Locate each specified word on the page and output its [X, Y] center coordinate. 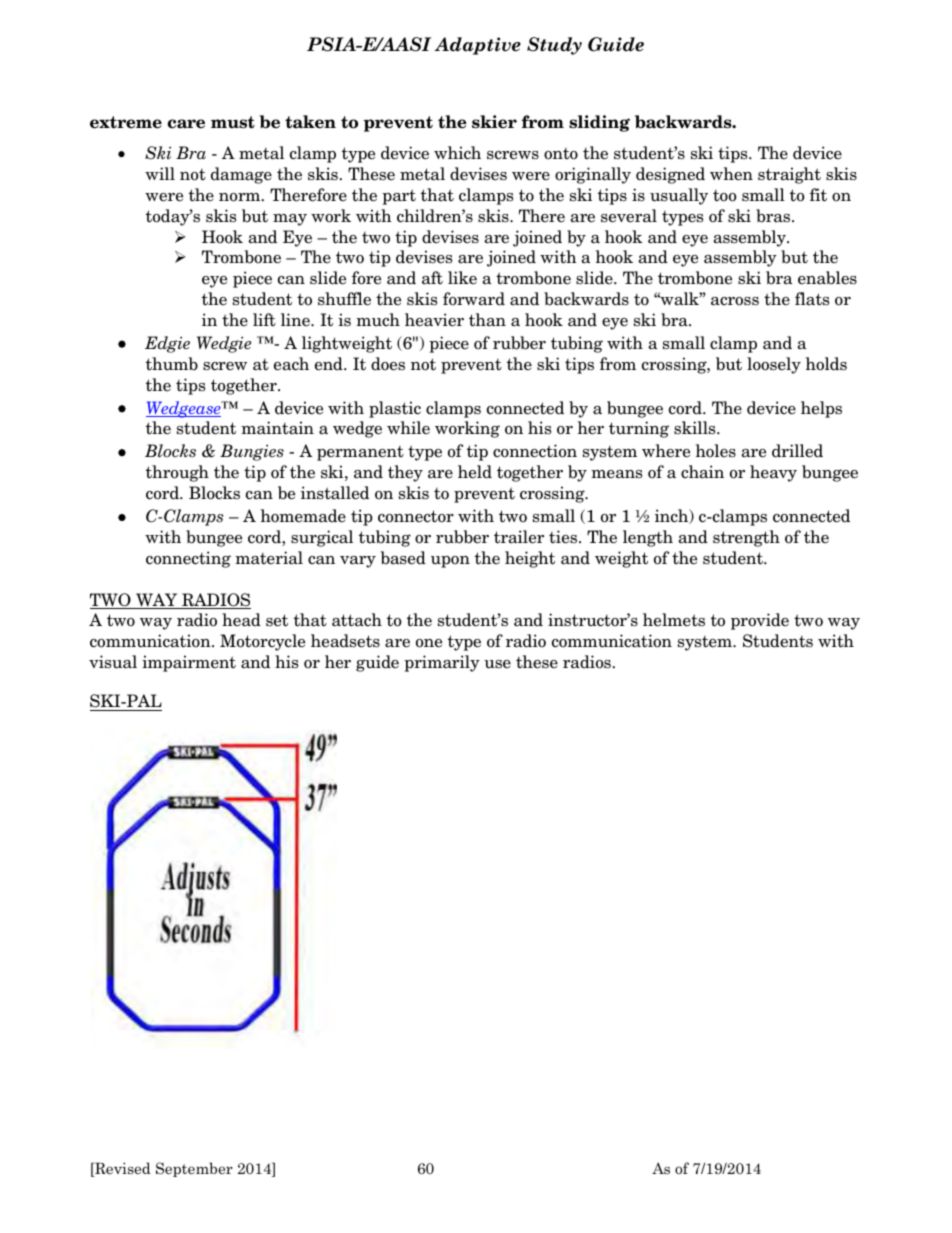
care [186, 124]
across [735, 301]
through [177, 473]
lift [264, 320]
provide [760, 621]
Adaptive [478, 46]
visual [113, 662]
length [648, 538]
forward [474, 299]
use [497, 664]
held [475, 472]
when [731, 174]
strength [746, 538]
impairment [189, 663]
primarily [442, 663]
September [194, 1169]
